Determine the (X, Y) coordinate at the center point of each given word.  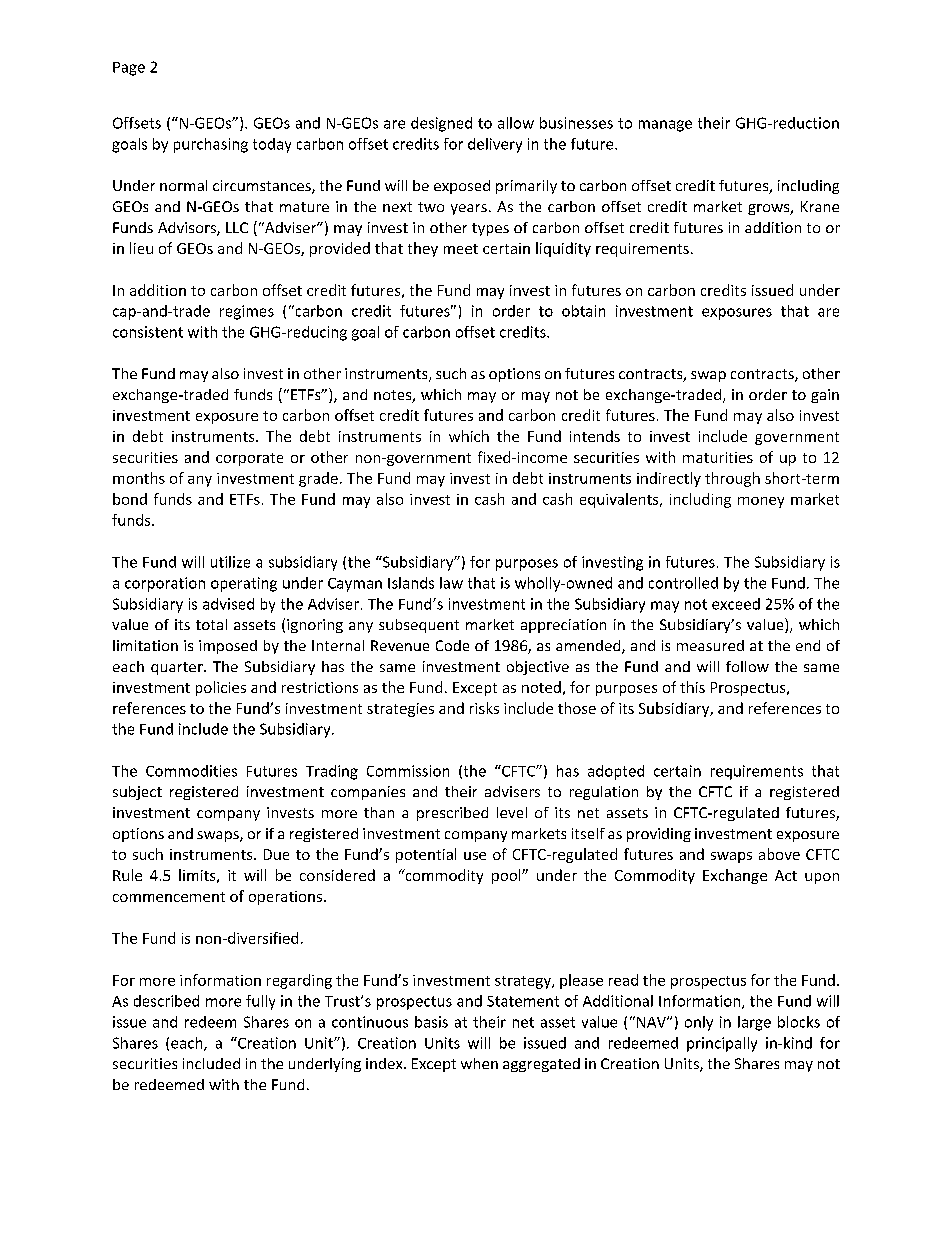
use (475, 856)
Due (276, 854)
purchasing (211, 145)
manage (665, 126)
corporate (249, 459)
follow (747, 666)
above (779, 854)
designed (441, 124)
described (166, 1001)
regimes (247, 312)
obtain (583, 311)
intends (595, 436)
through (732, 479)
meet (461, 249)
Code (452, 645)
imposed (228, 647)
